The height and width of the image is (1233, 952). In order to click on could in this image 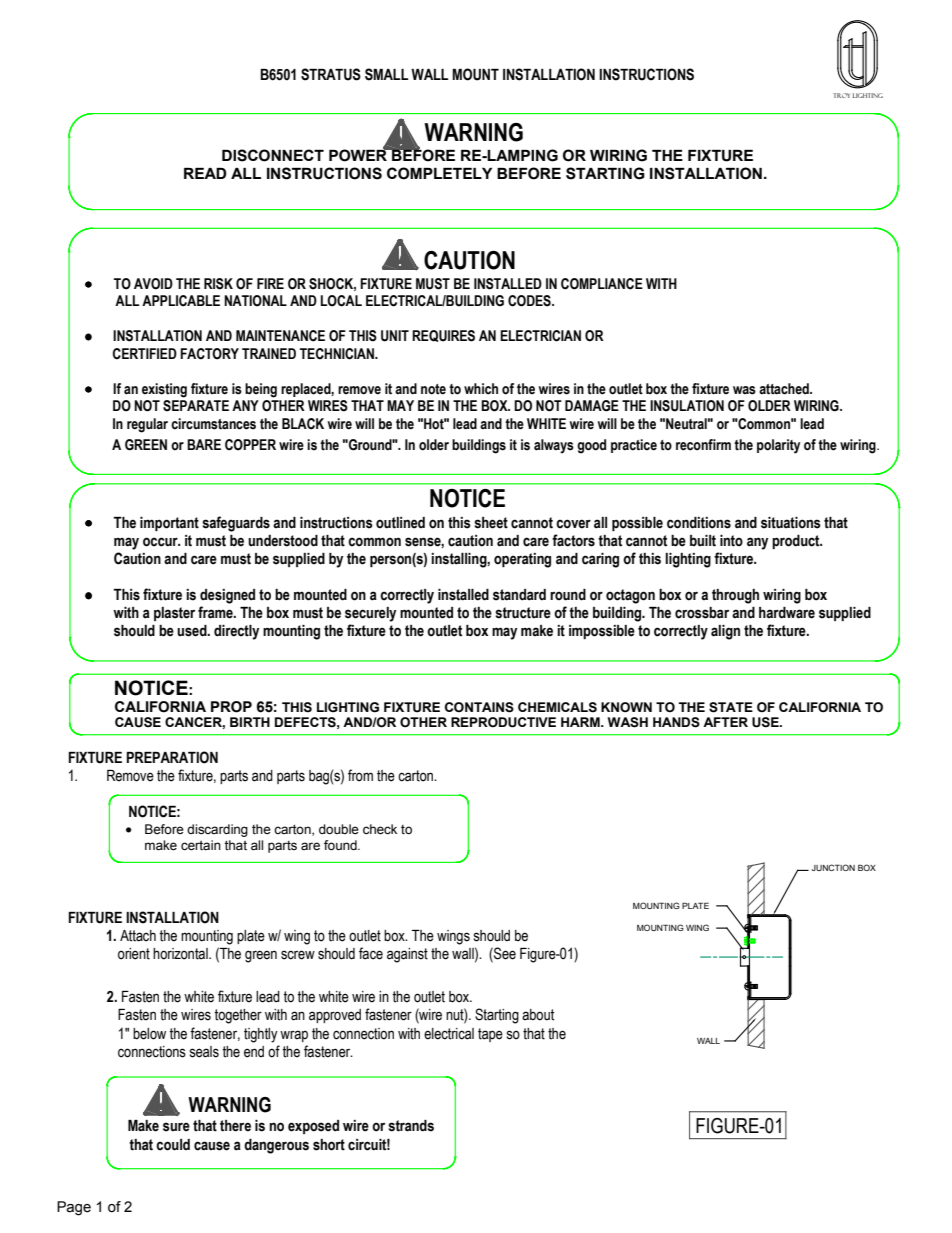, I will do `click(173, 1145)`.
